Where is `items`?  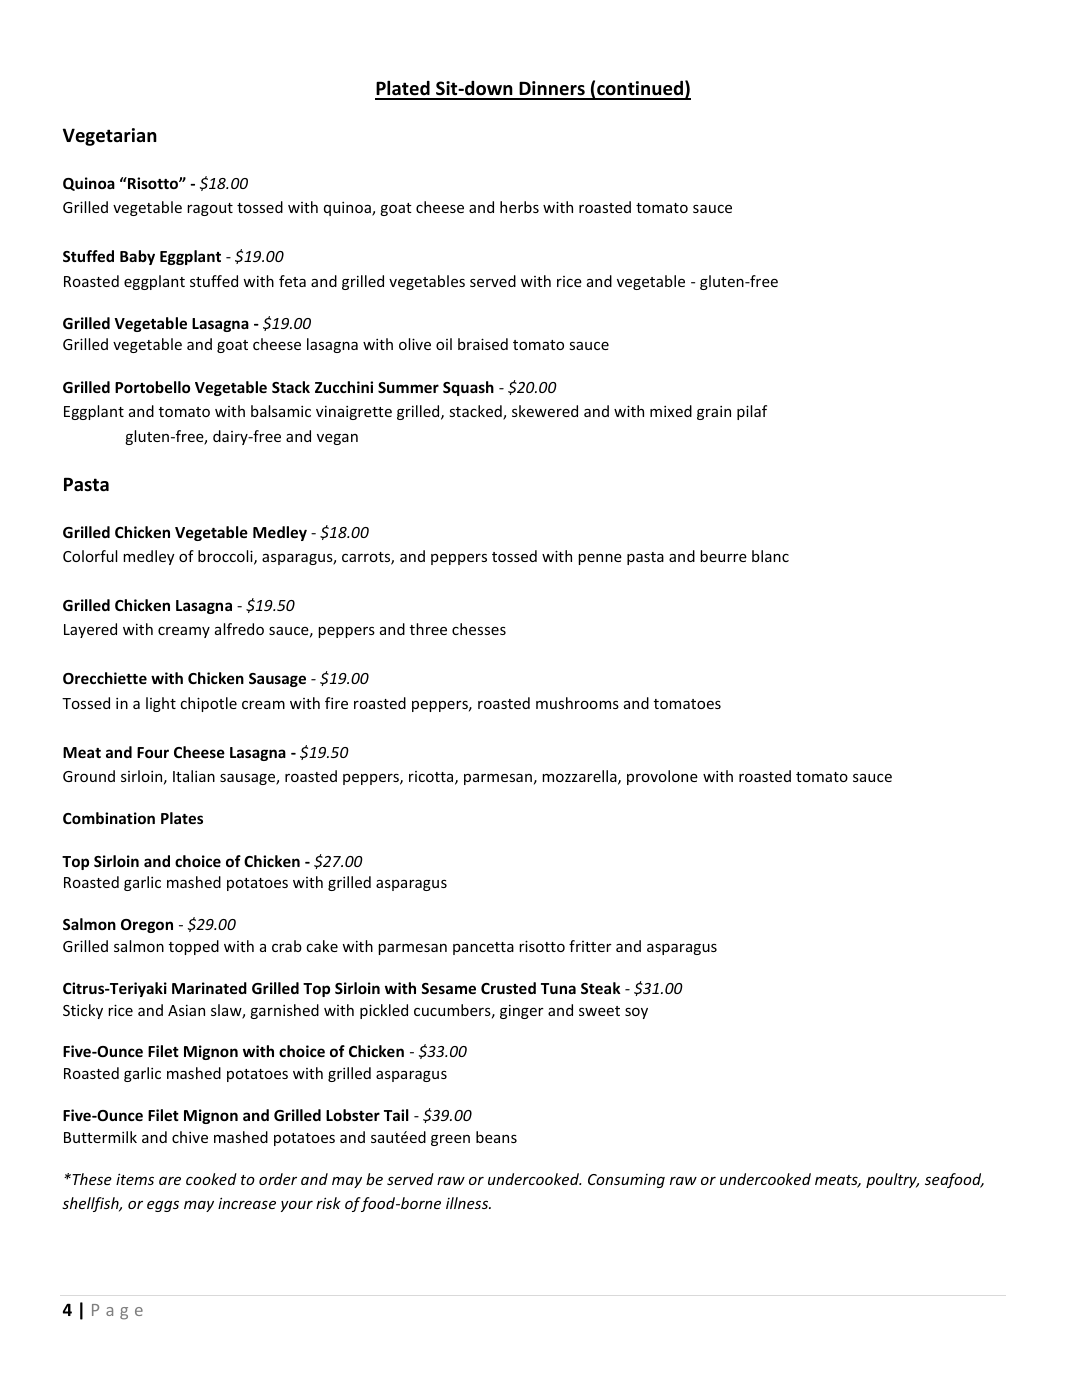 items is located at coordinates (135, 1179).
